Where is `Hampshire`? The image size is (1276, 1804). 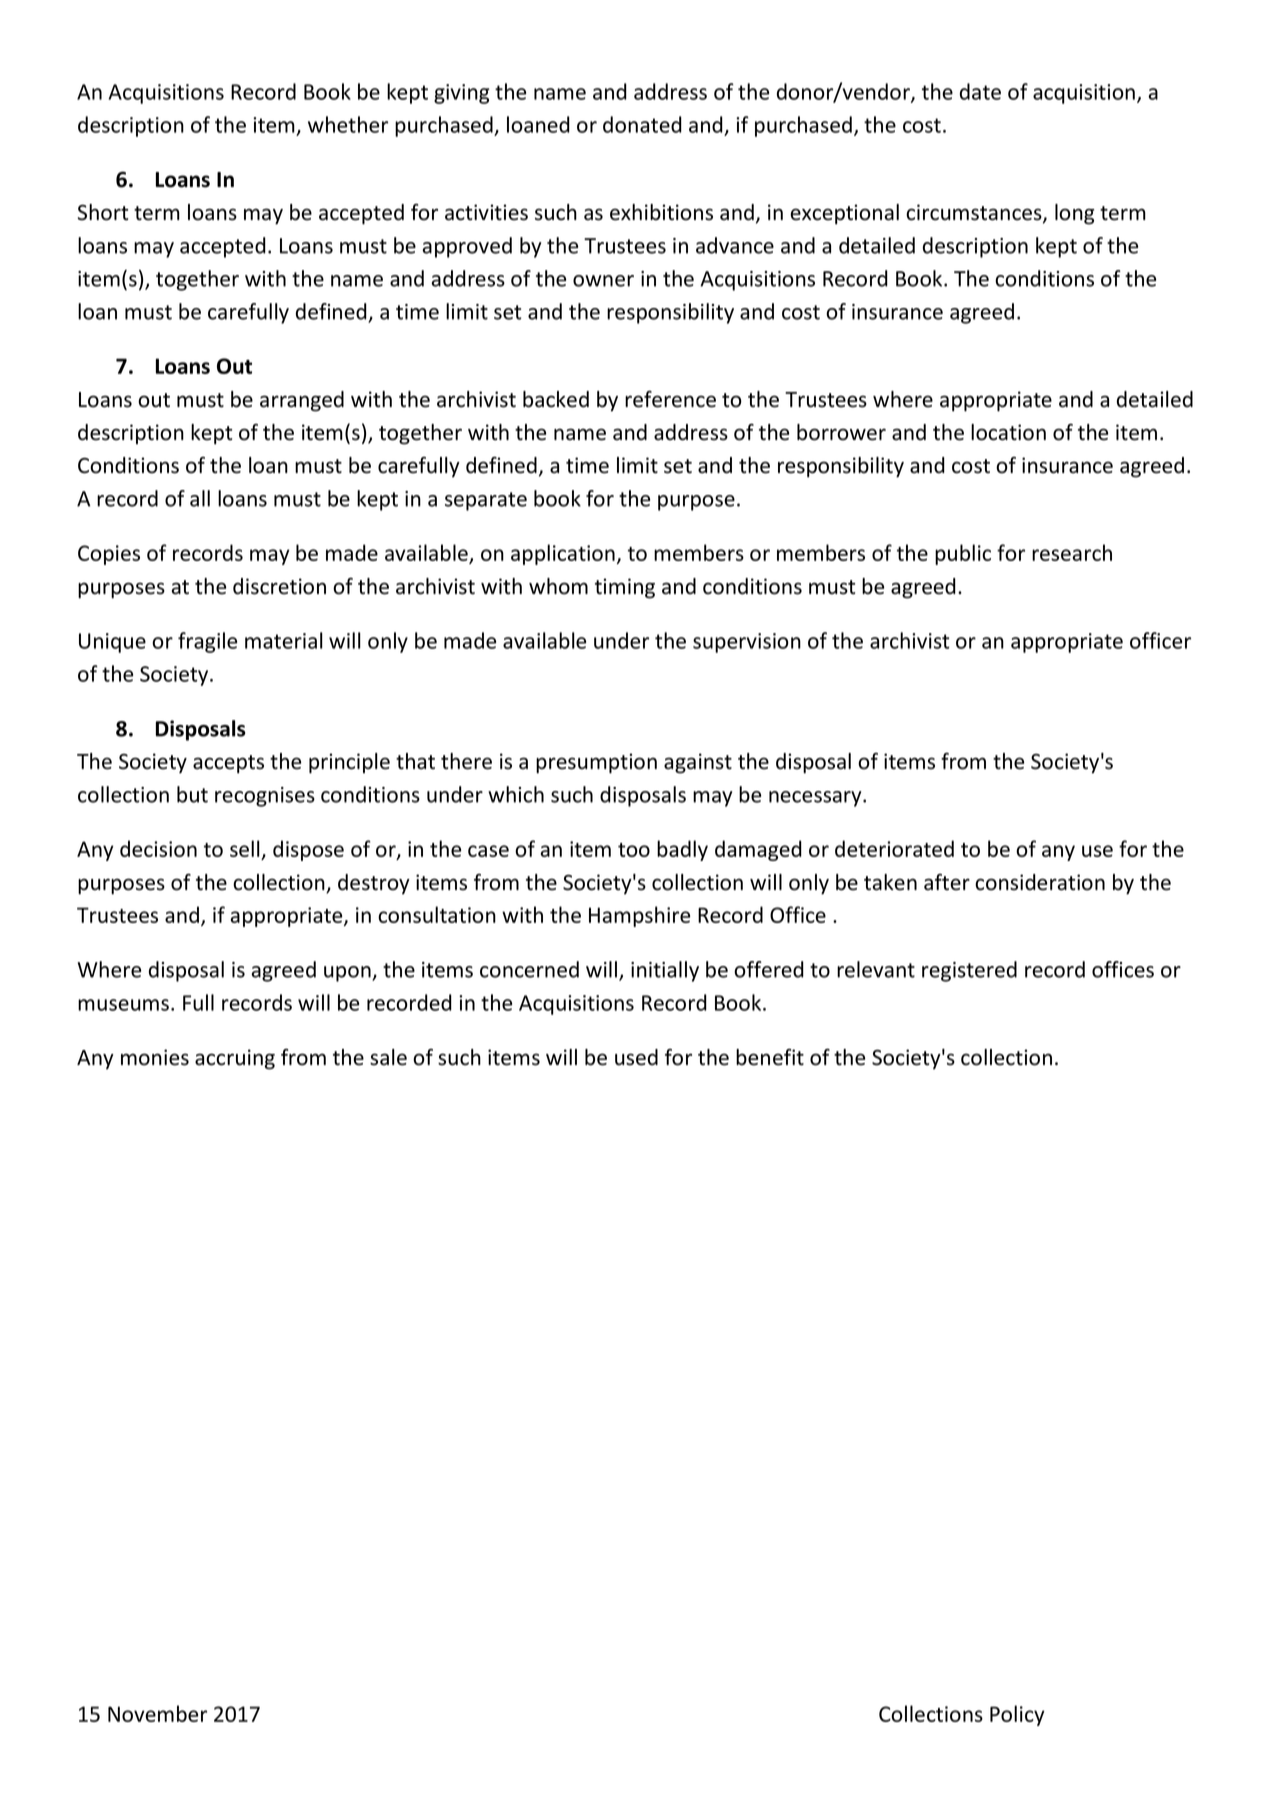
Hampshire is located at coordinates (639, 916).
